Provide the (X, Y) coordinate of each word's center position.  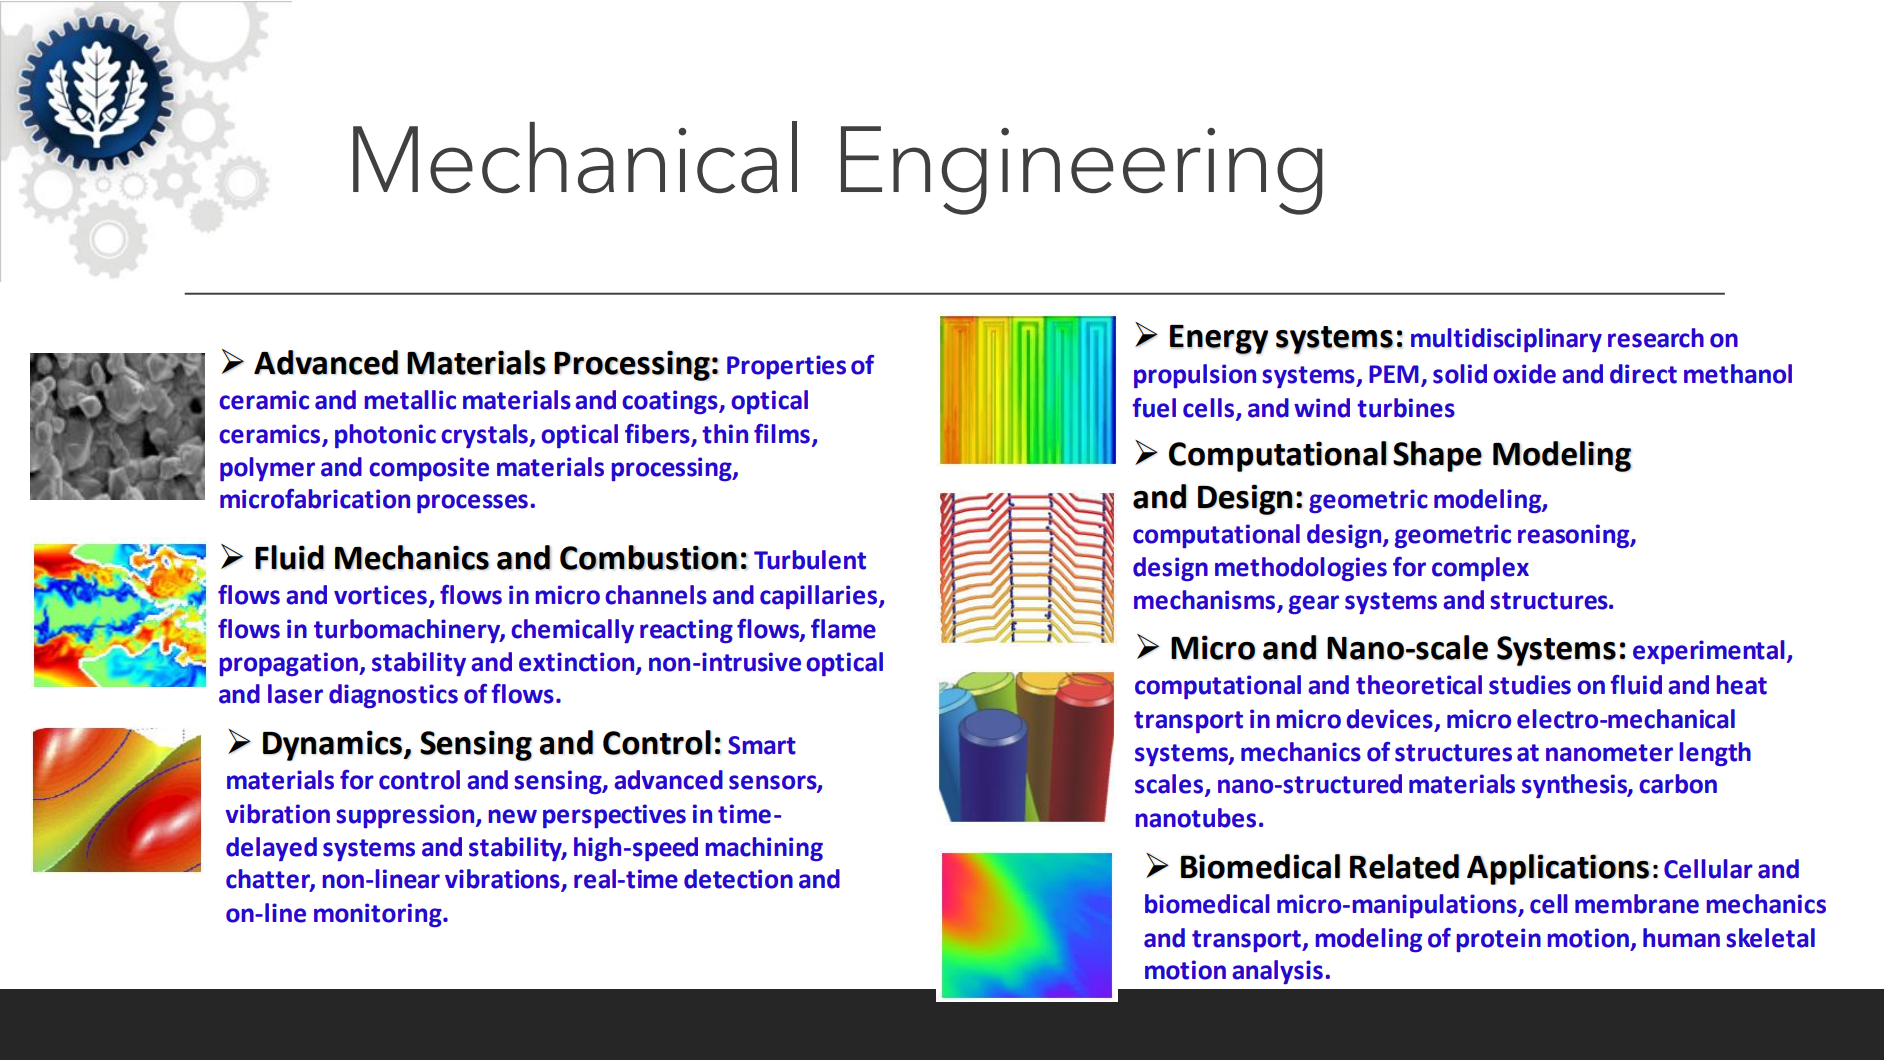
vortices (380, 595)
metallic (410, 400)
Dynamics (333, 745)
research (1656, 338)
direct (1643, 374)
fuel (1154, 408)
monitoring (379, 915)
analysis (1278, 972)
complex (1480, 569)
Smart (762, 745)
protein (1499, 940)
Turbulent (810, 560)
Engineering (1081, 170)
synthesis (1575, 786)
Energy (1219, 339)
